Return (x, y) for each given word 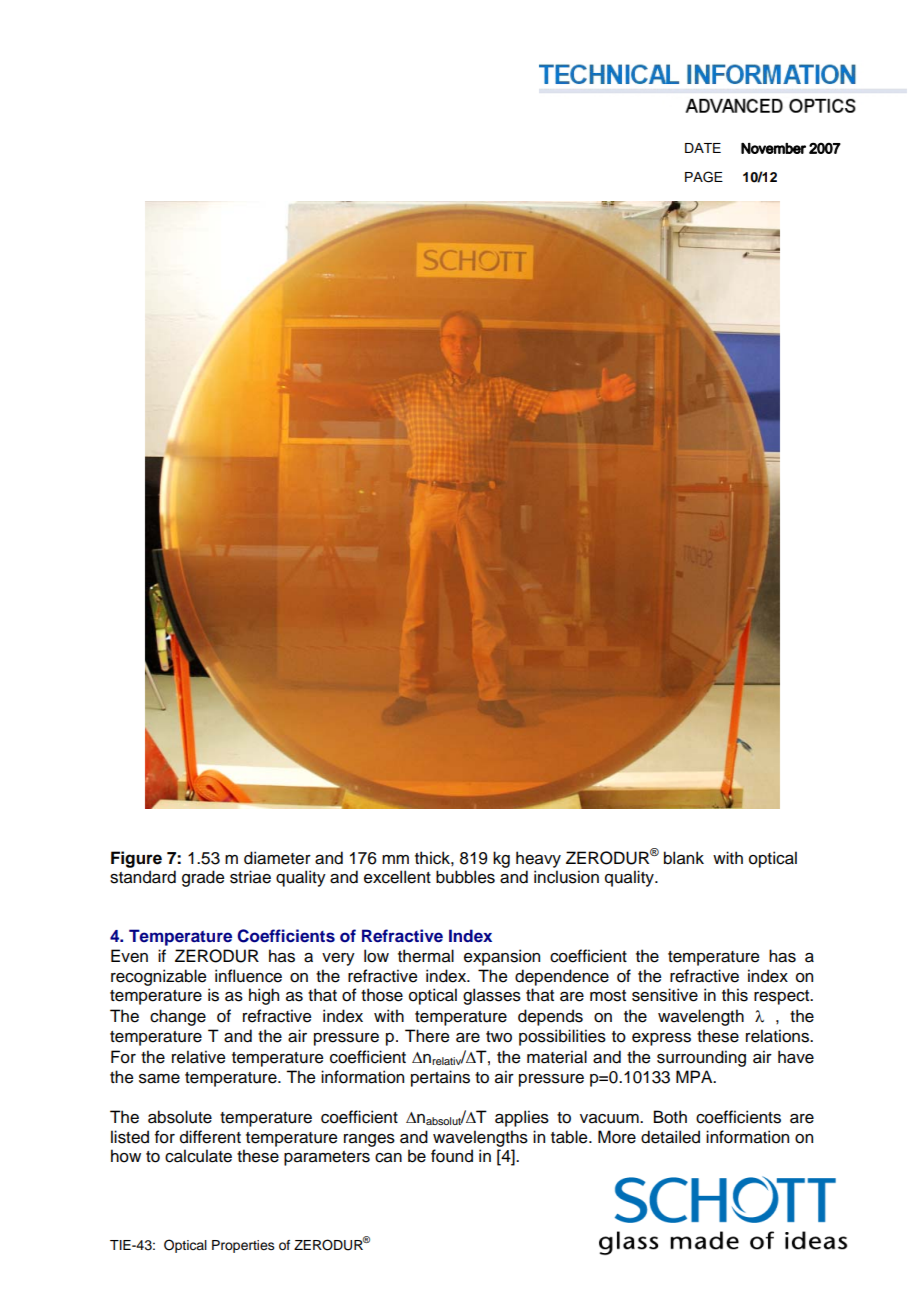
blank (684, 858)
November (773, 148)
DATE (703, 148)
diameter (277, 858)
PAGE (704, 177)
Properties (243, 1246)
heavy (538, 859)
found (452, 1156)
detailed (670, 1137)
